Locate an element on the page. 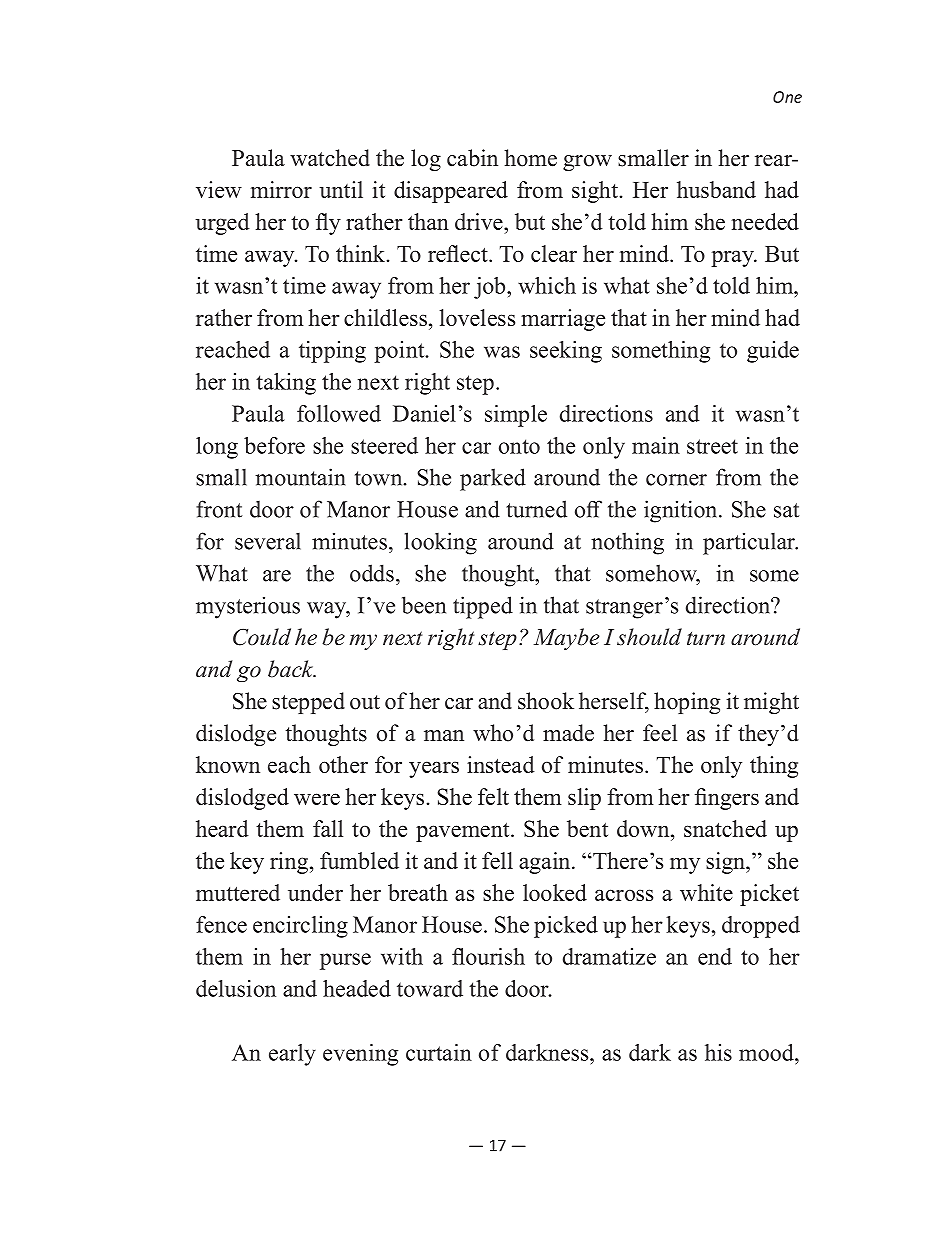 Image resolution: width=952 pixels, height=1233 pixels. several is located at coordinates (268, 541).
